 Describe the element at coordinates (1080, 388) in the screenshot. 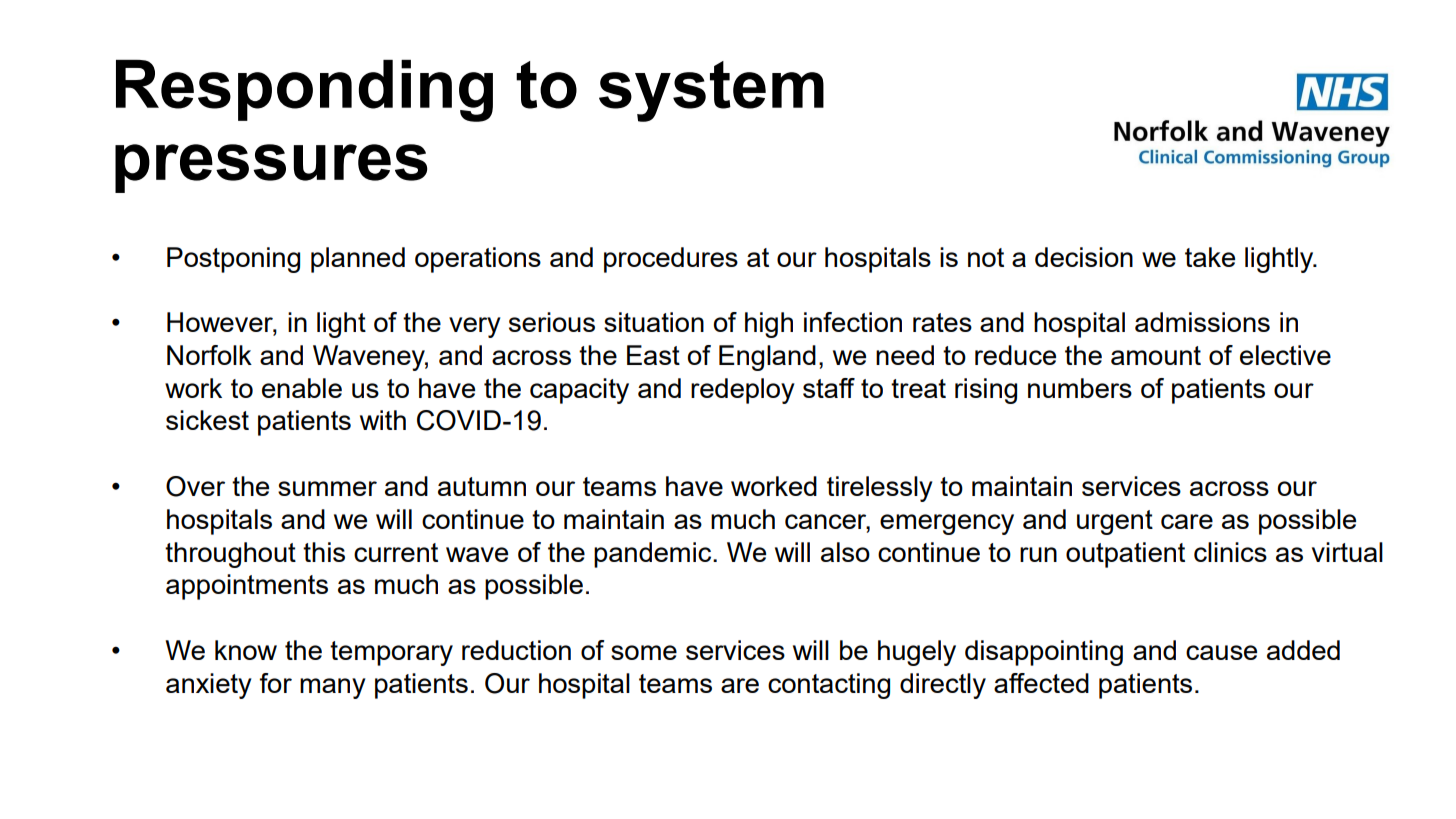

I see `numbers` at that location.
